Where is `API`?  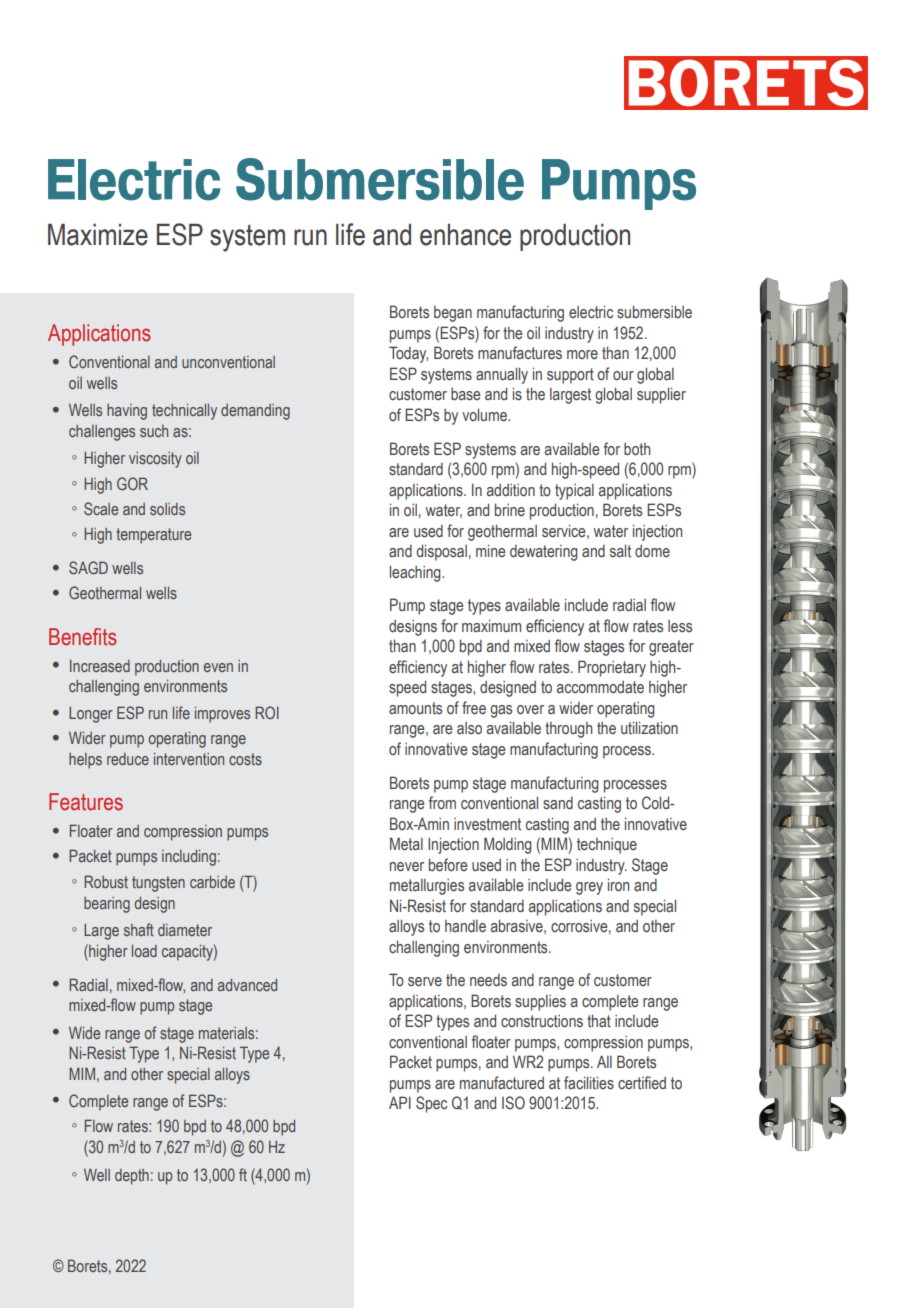 API is located at coordinates (400, 1102).
